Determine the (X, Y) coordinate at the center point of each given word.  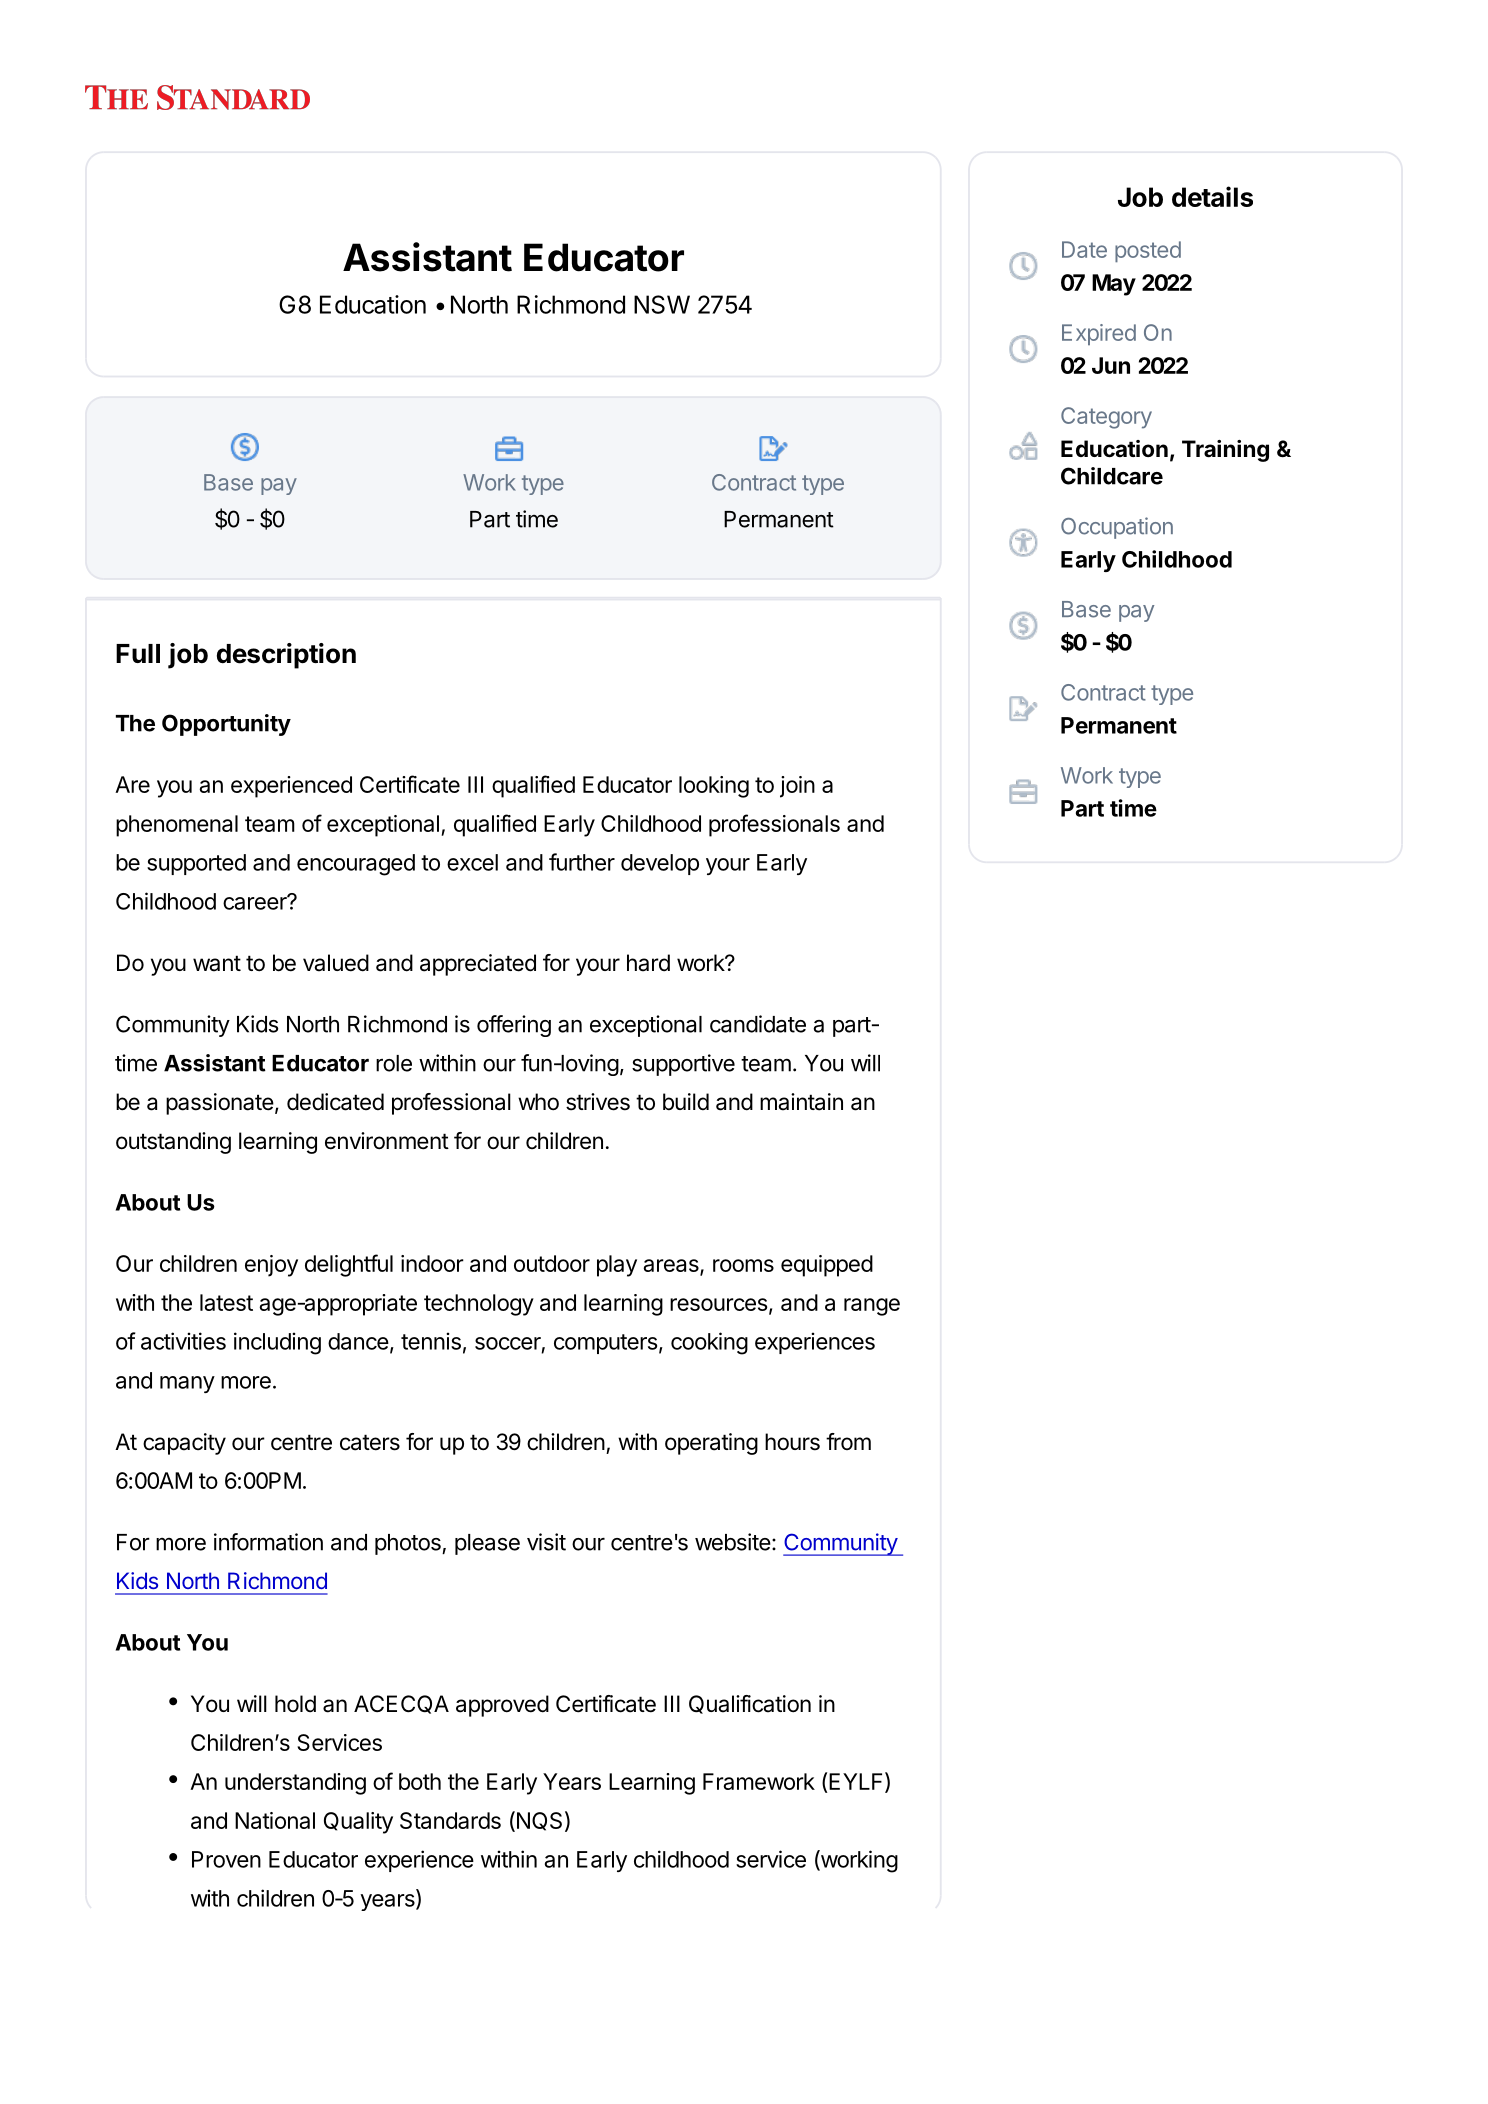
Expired (1099, 334)
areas (672, 1267)
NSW (662, 304)
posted (1148, 251)
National (275, 1820)
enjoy (271, 1266)
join (797, 787)
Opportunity (226, 725)
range (872, 1307)
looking (714, 787)
